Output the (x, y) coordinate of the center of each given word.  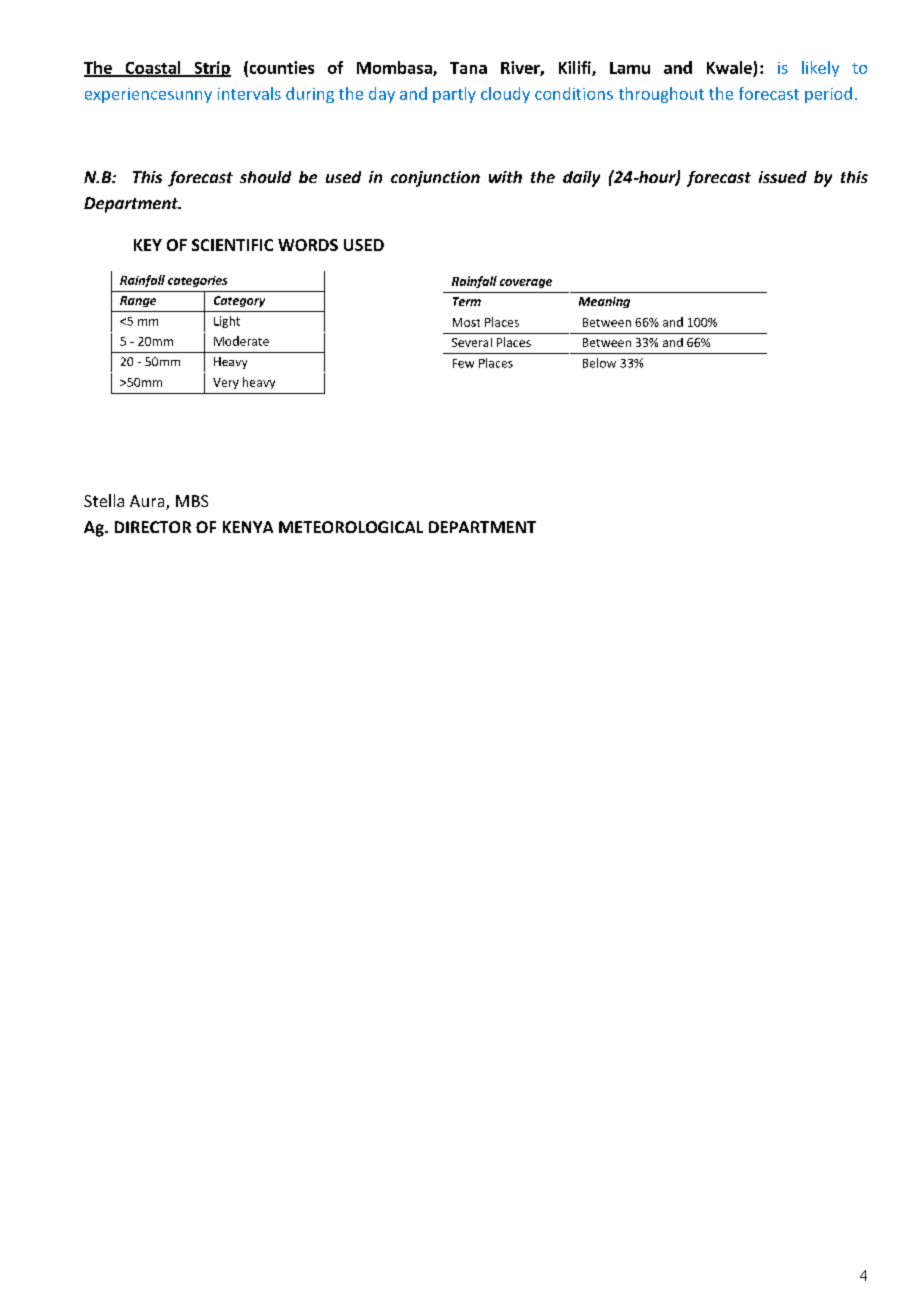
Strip (211, 69)
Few (463, 363)
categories (197, 281)
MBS (192, 501)
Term (467, 301)
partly (454, 95)
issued (783, 177)
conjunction (435, 179)
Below (599, 363)
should (265, 177)
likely (820, 69)
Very (226, 383)
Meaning (604, 302)
